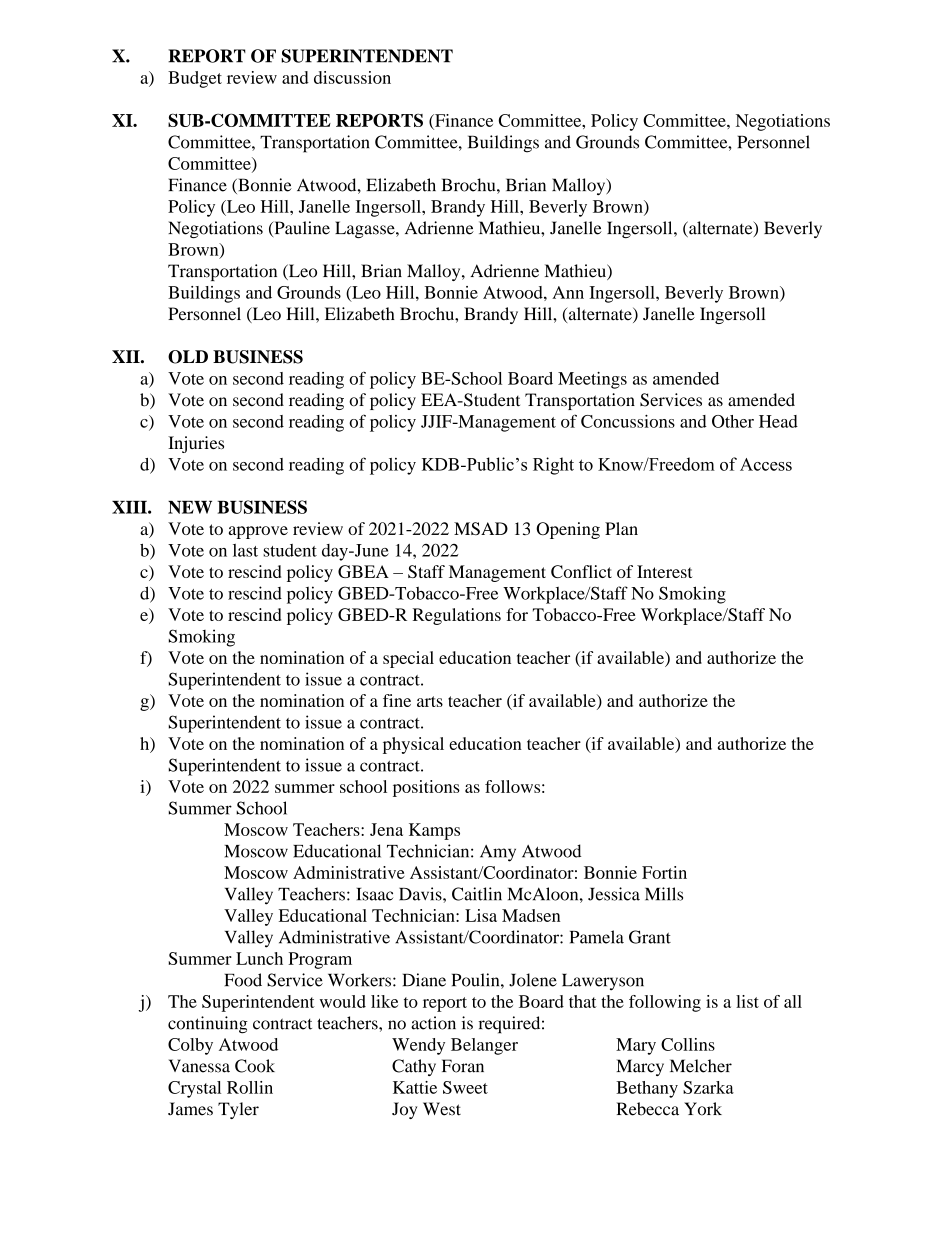 This screenshot has width=952, height=1233. I want to click on positions, so click(426, 788).
